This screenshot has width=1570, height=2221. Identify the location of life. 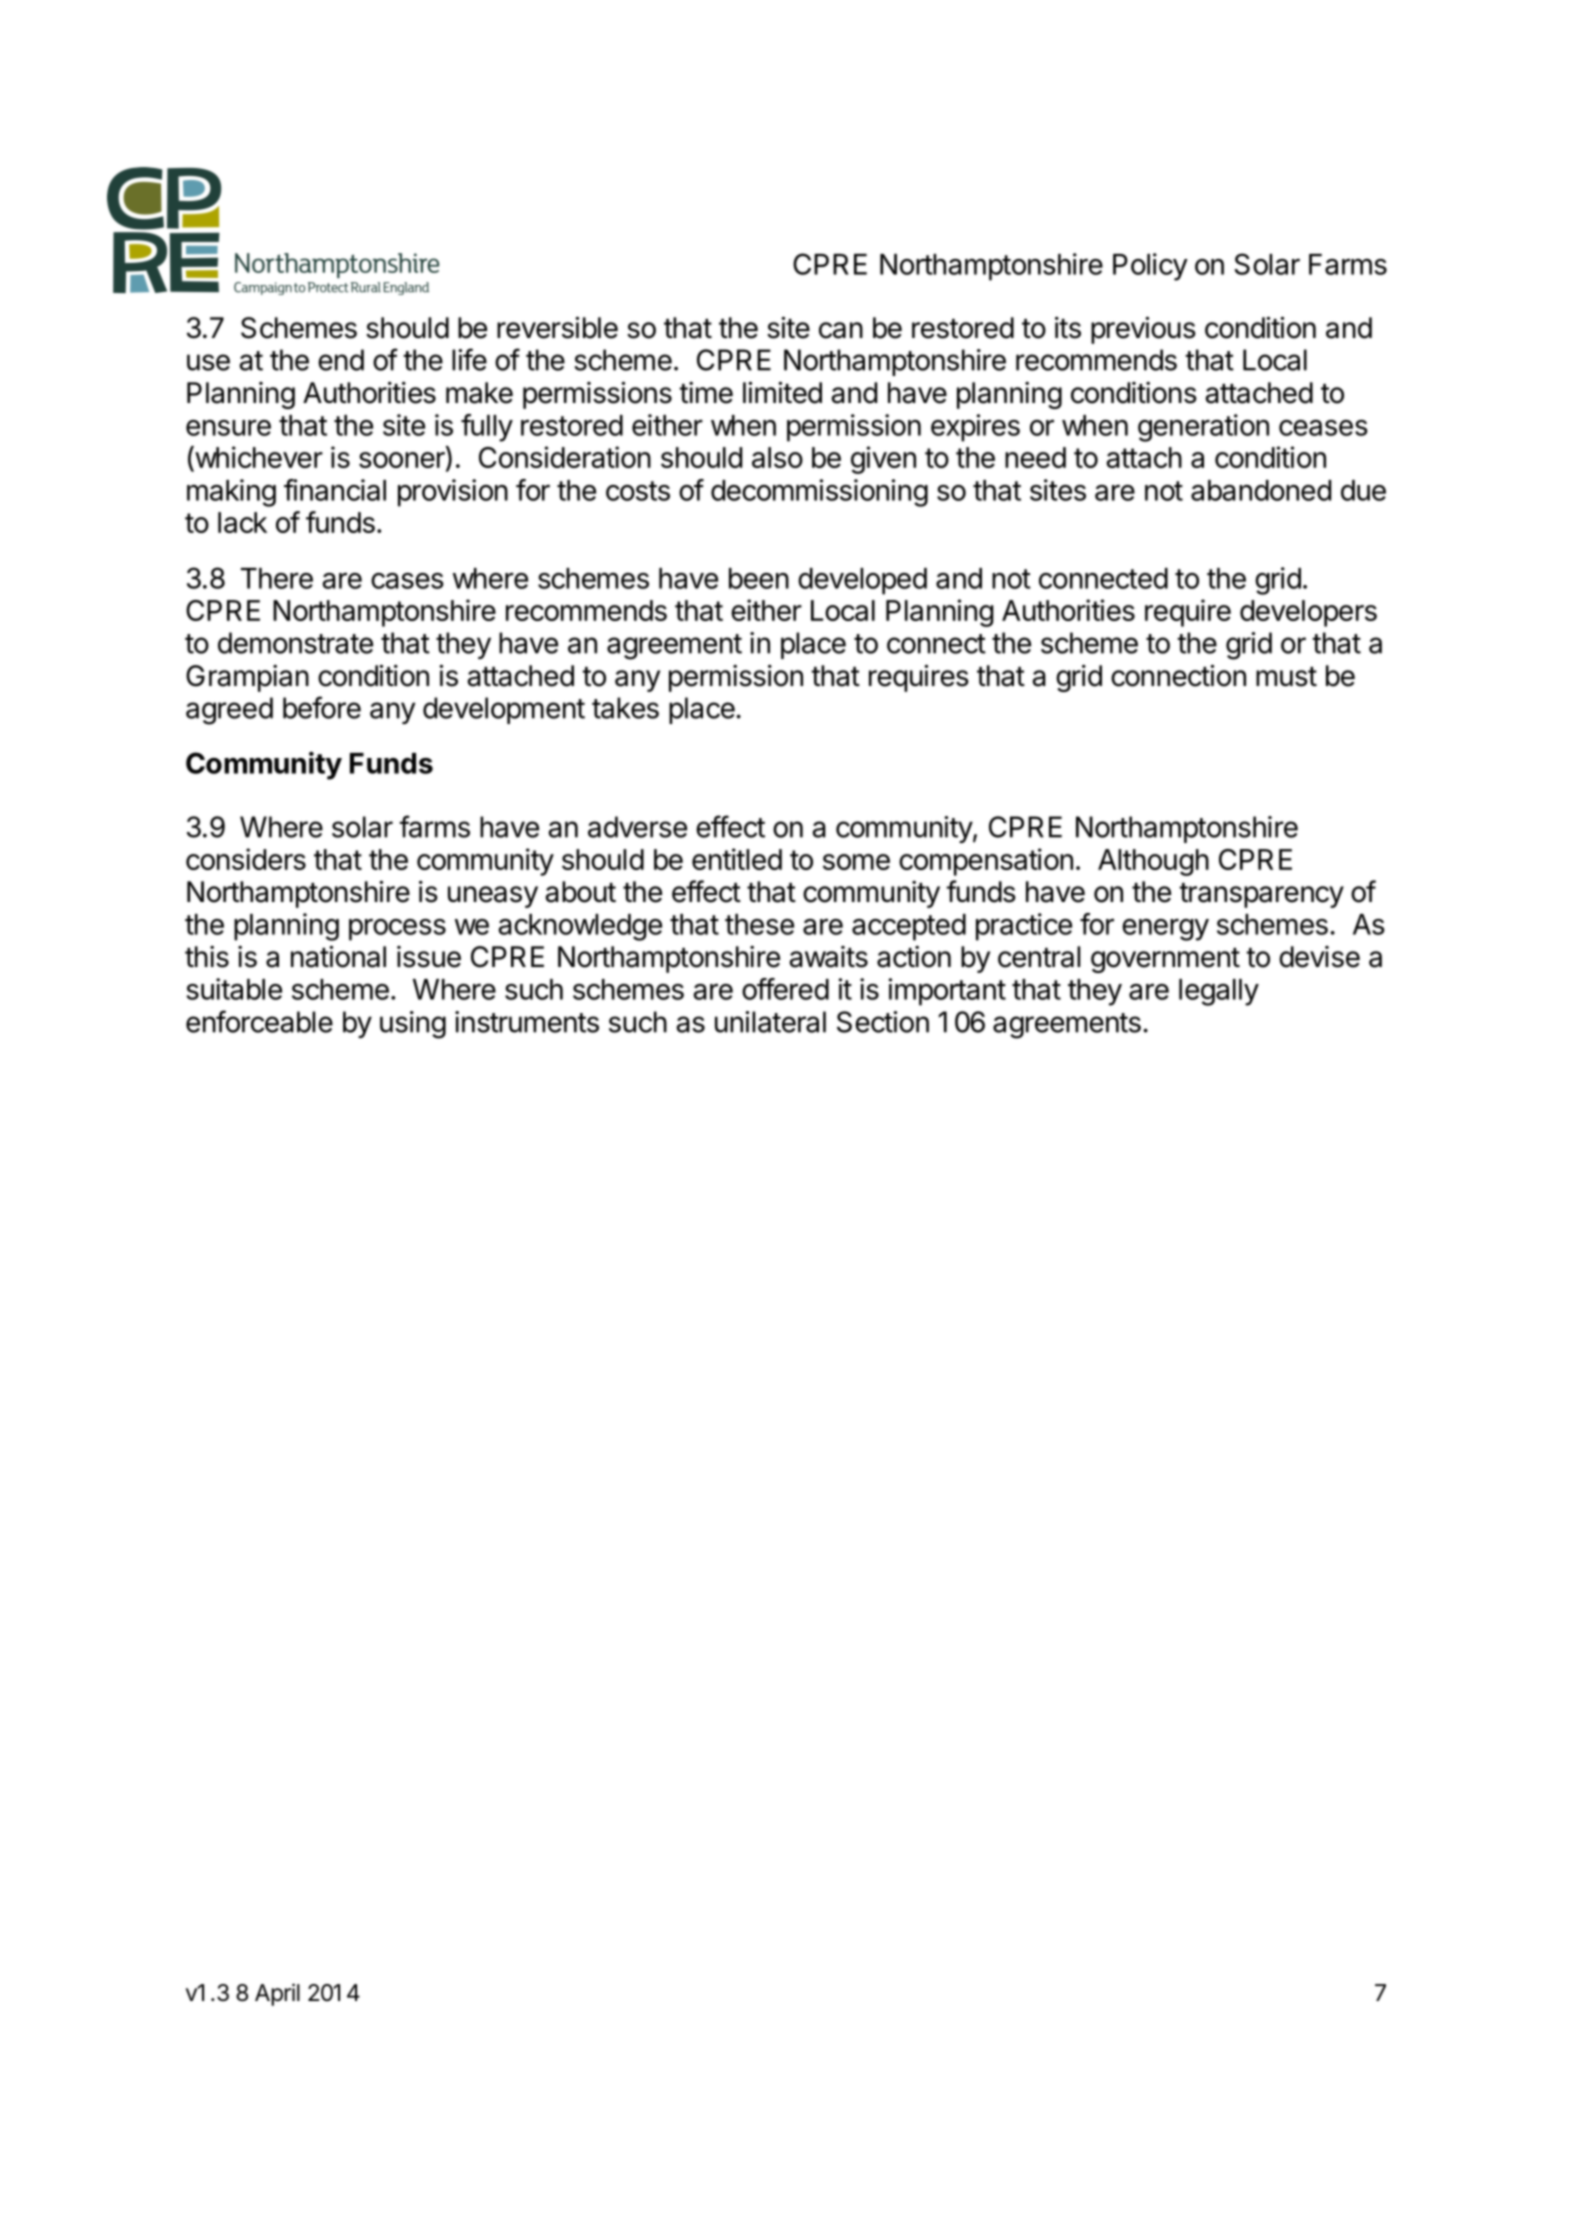
(469, 359).
